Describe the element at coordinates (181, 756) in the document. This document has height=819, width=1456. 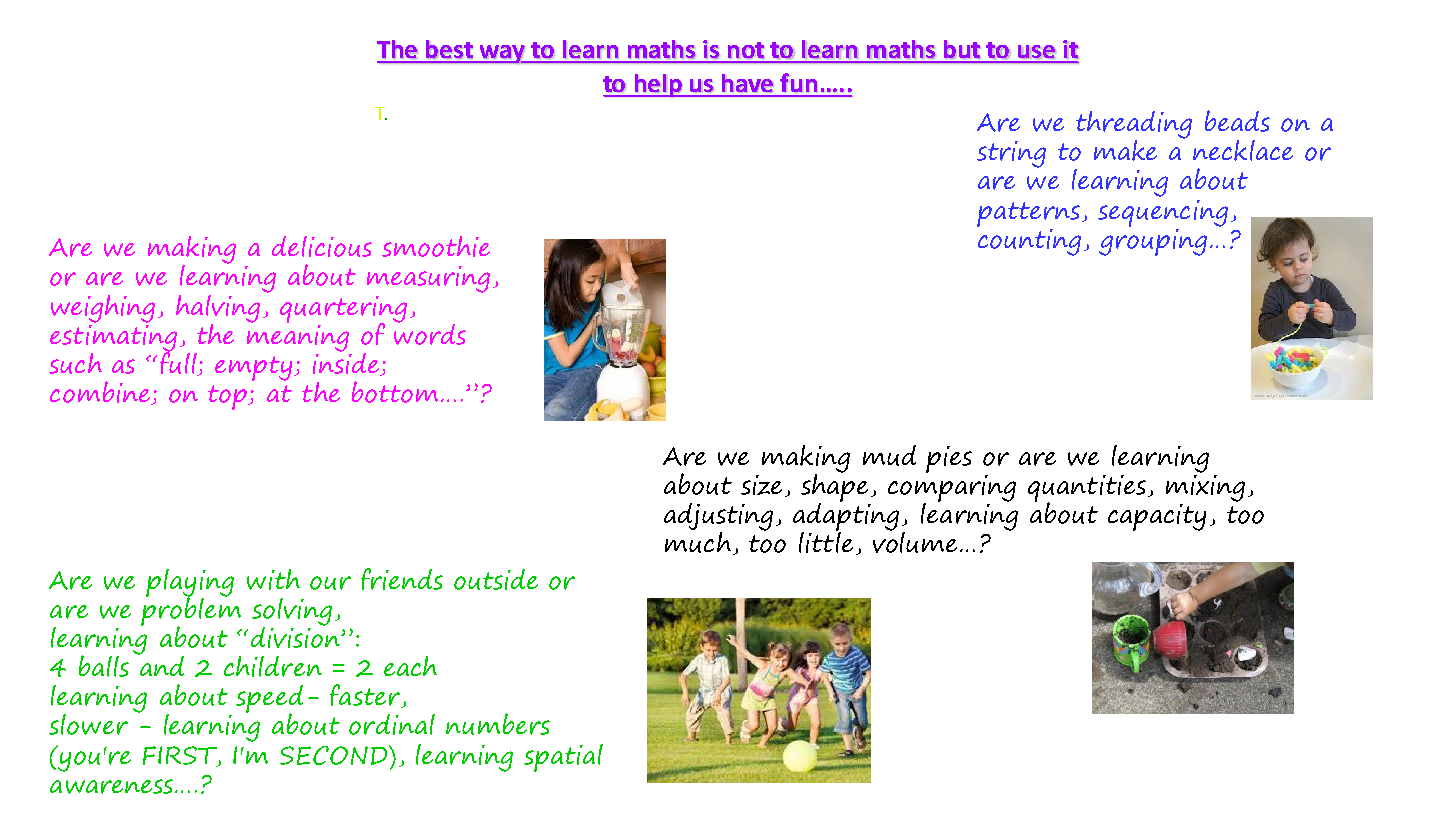
I see `FIRST` at that location.
